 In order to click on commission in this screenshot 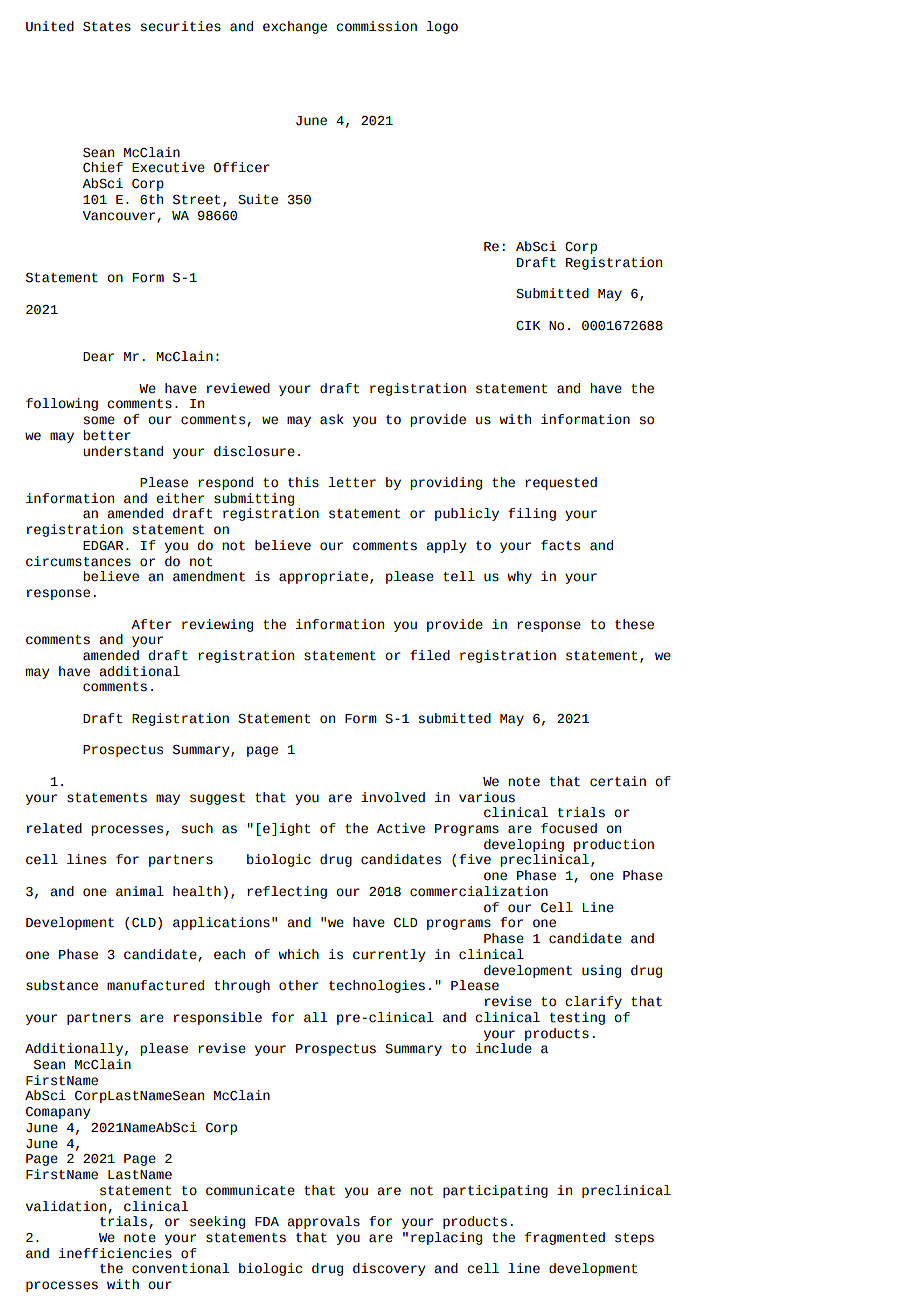, I will do `click(376, 26)`.
